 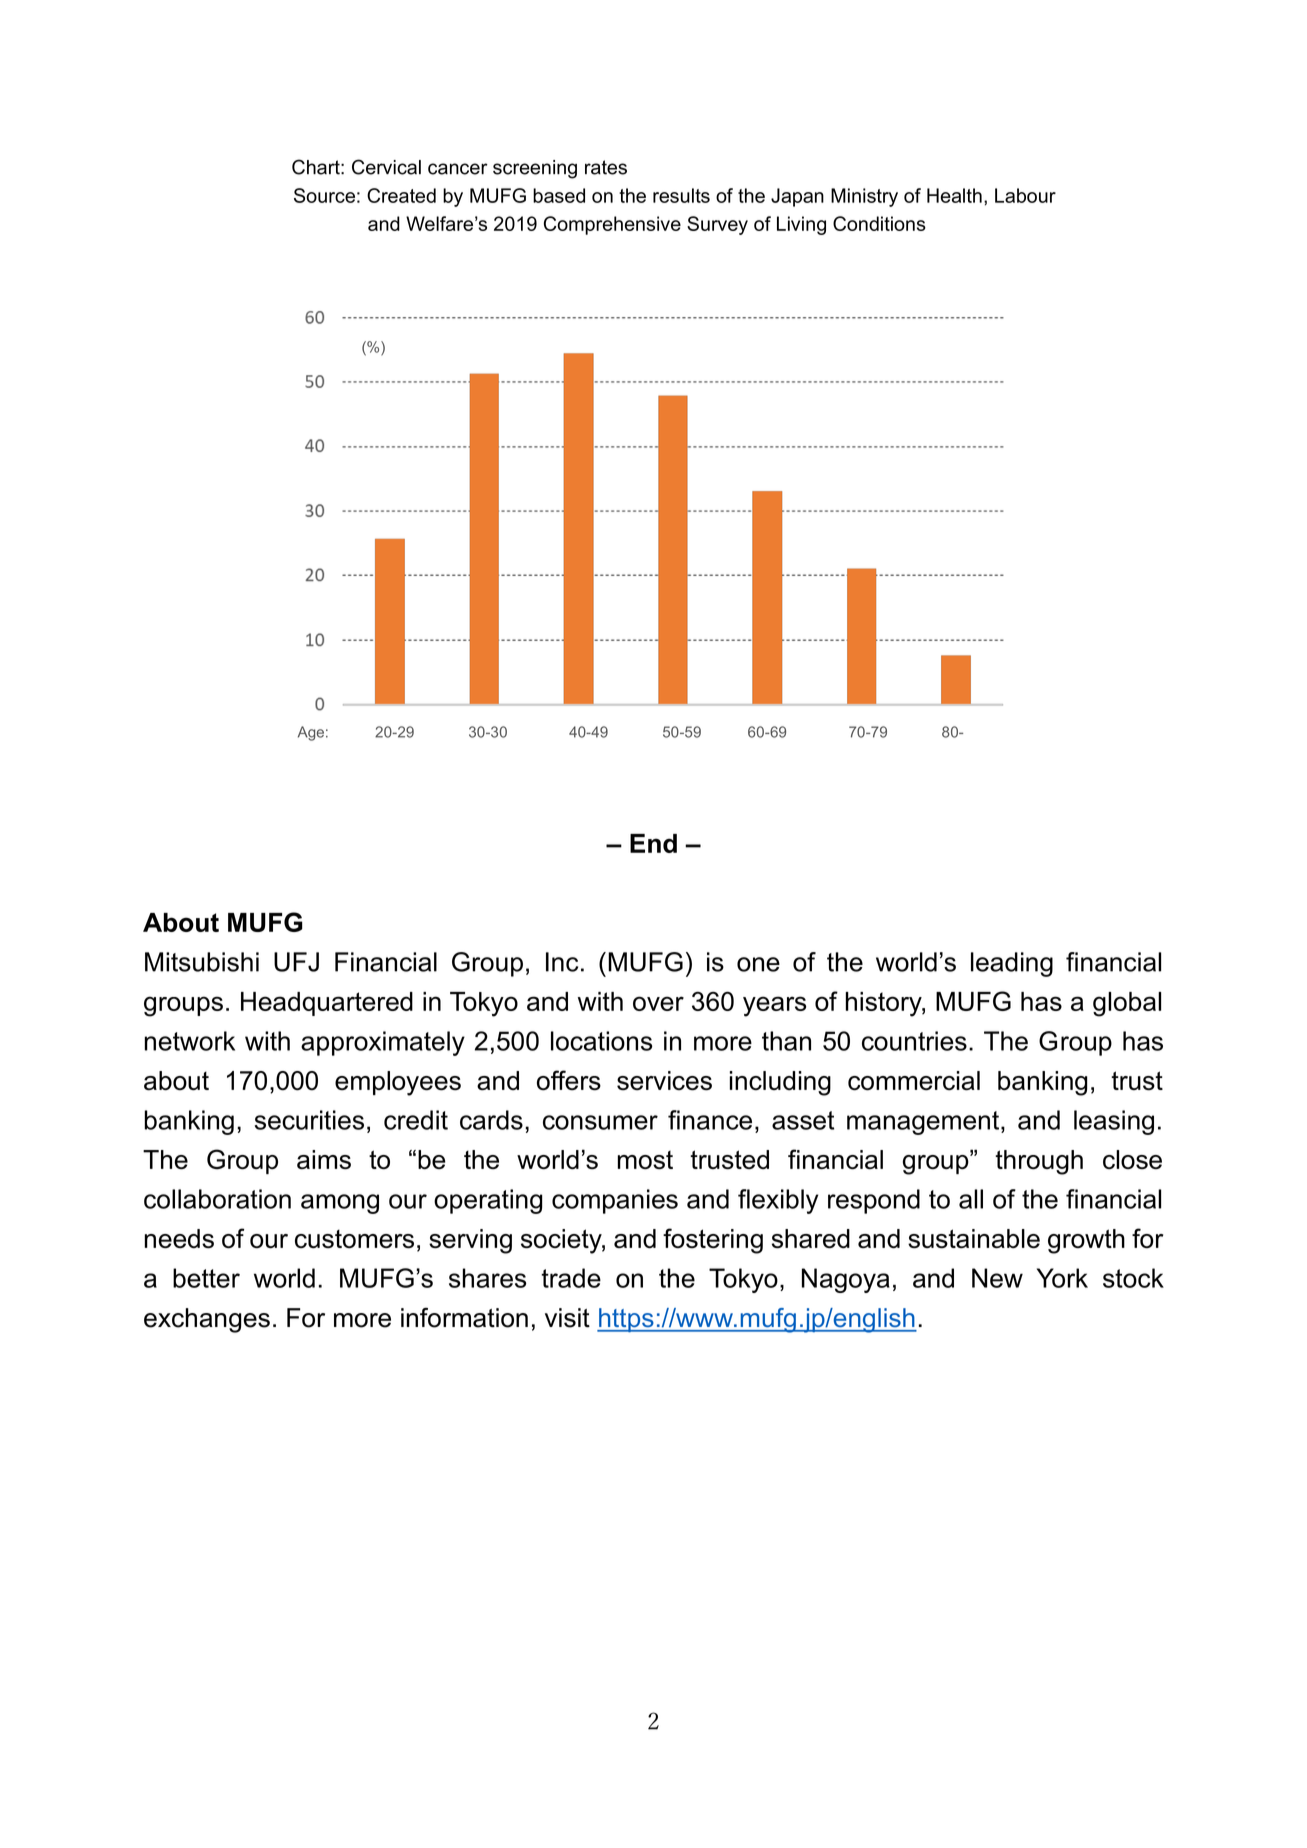 I want to click on Labour, so click(x=1025, y=195).
